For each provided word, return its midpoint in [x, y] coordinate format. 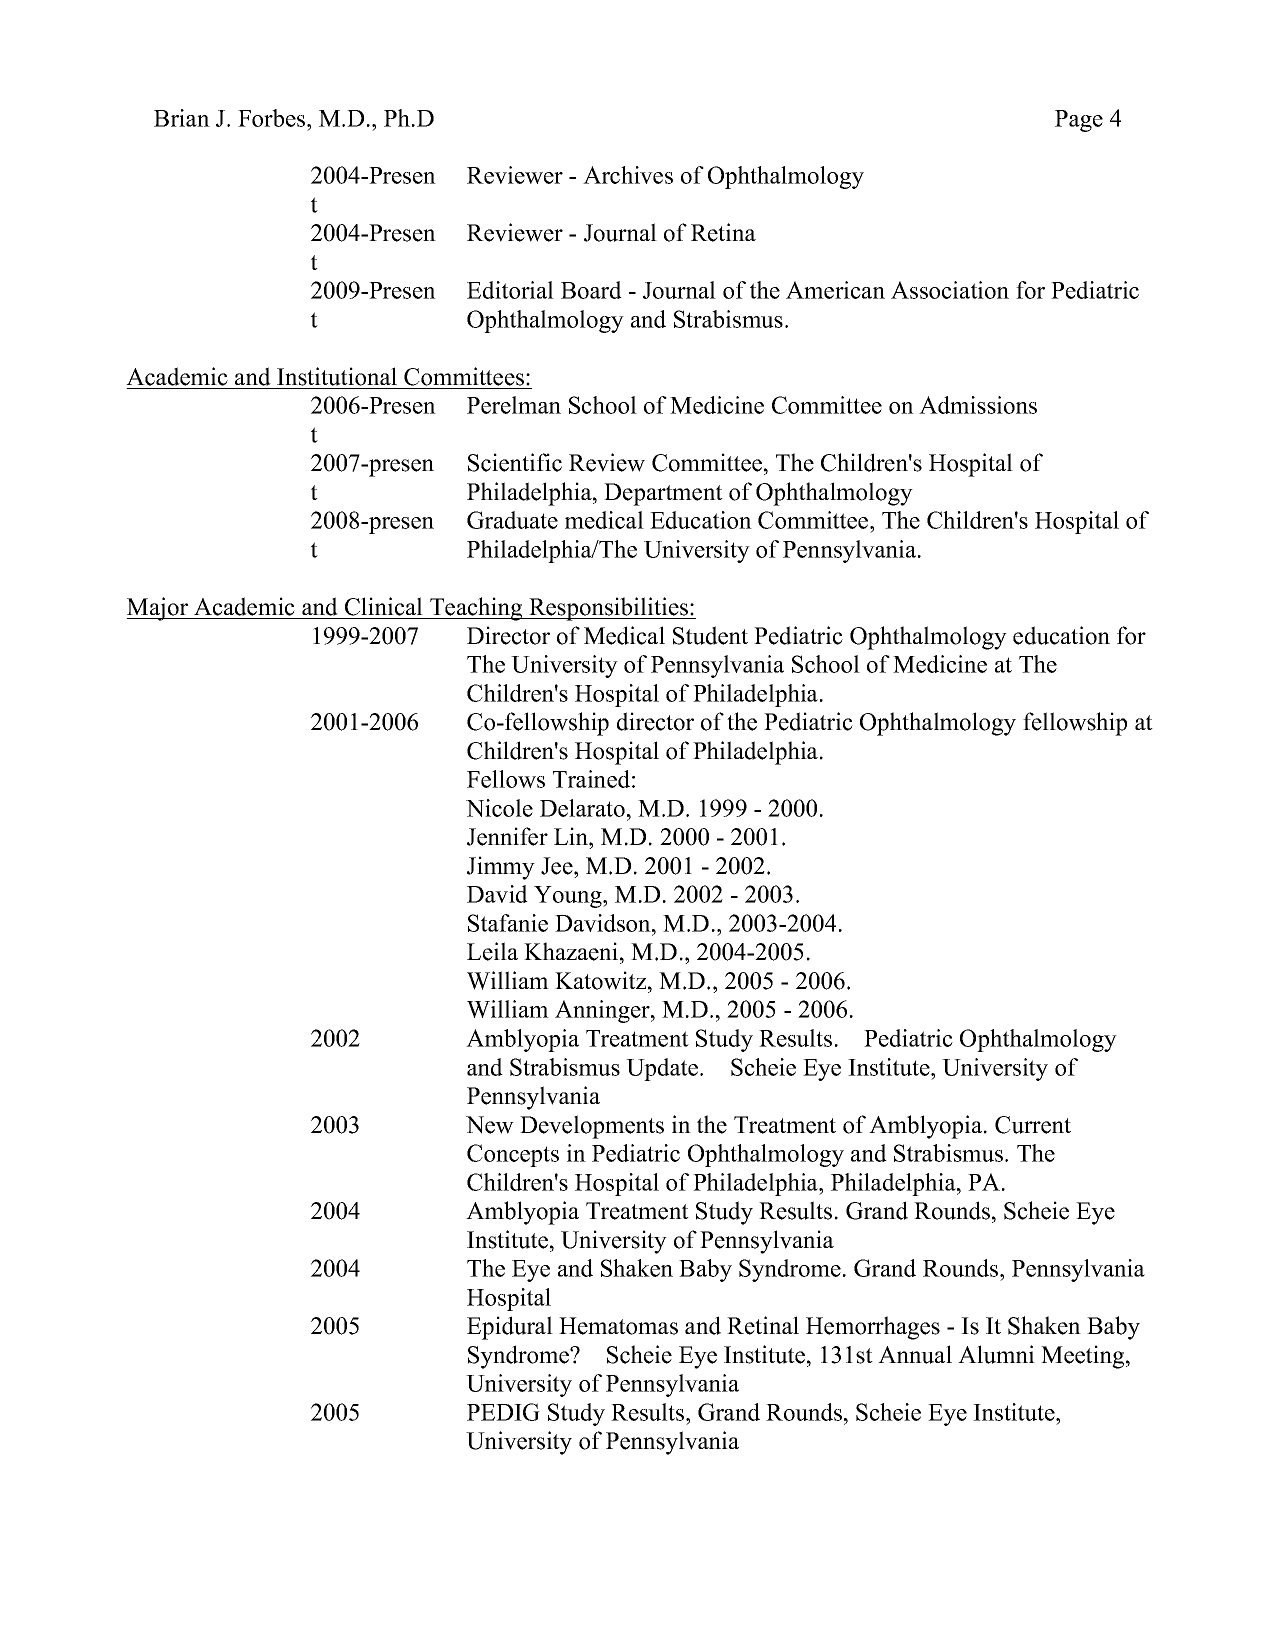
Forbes [273, 118]
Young [569, 897]
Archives [628, 175]
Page [1079, 121]
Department [663, 494]
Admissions [978, 405]
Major [158, 609]
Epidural [510, 1328]
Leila [492, 951]
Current [1033, 1125]
